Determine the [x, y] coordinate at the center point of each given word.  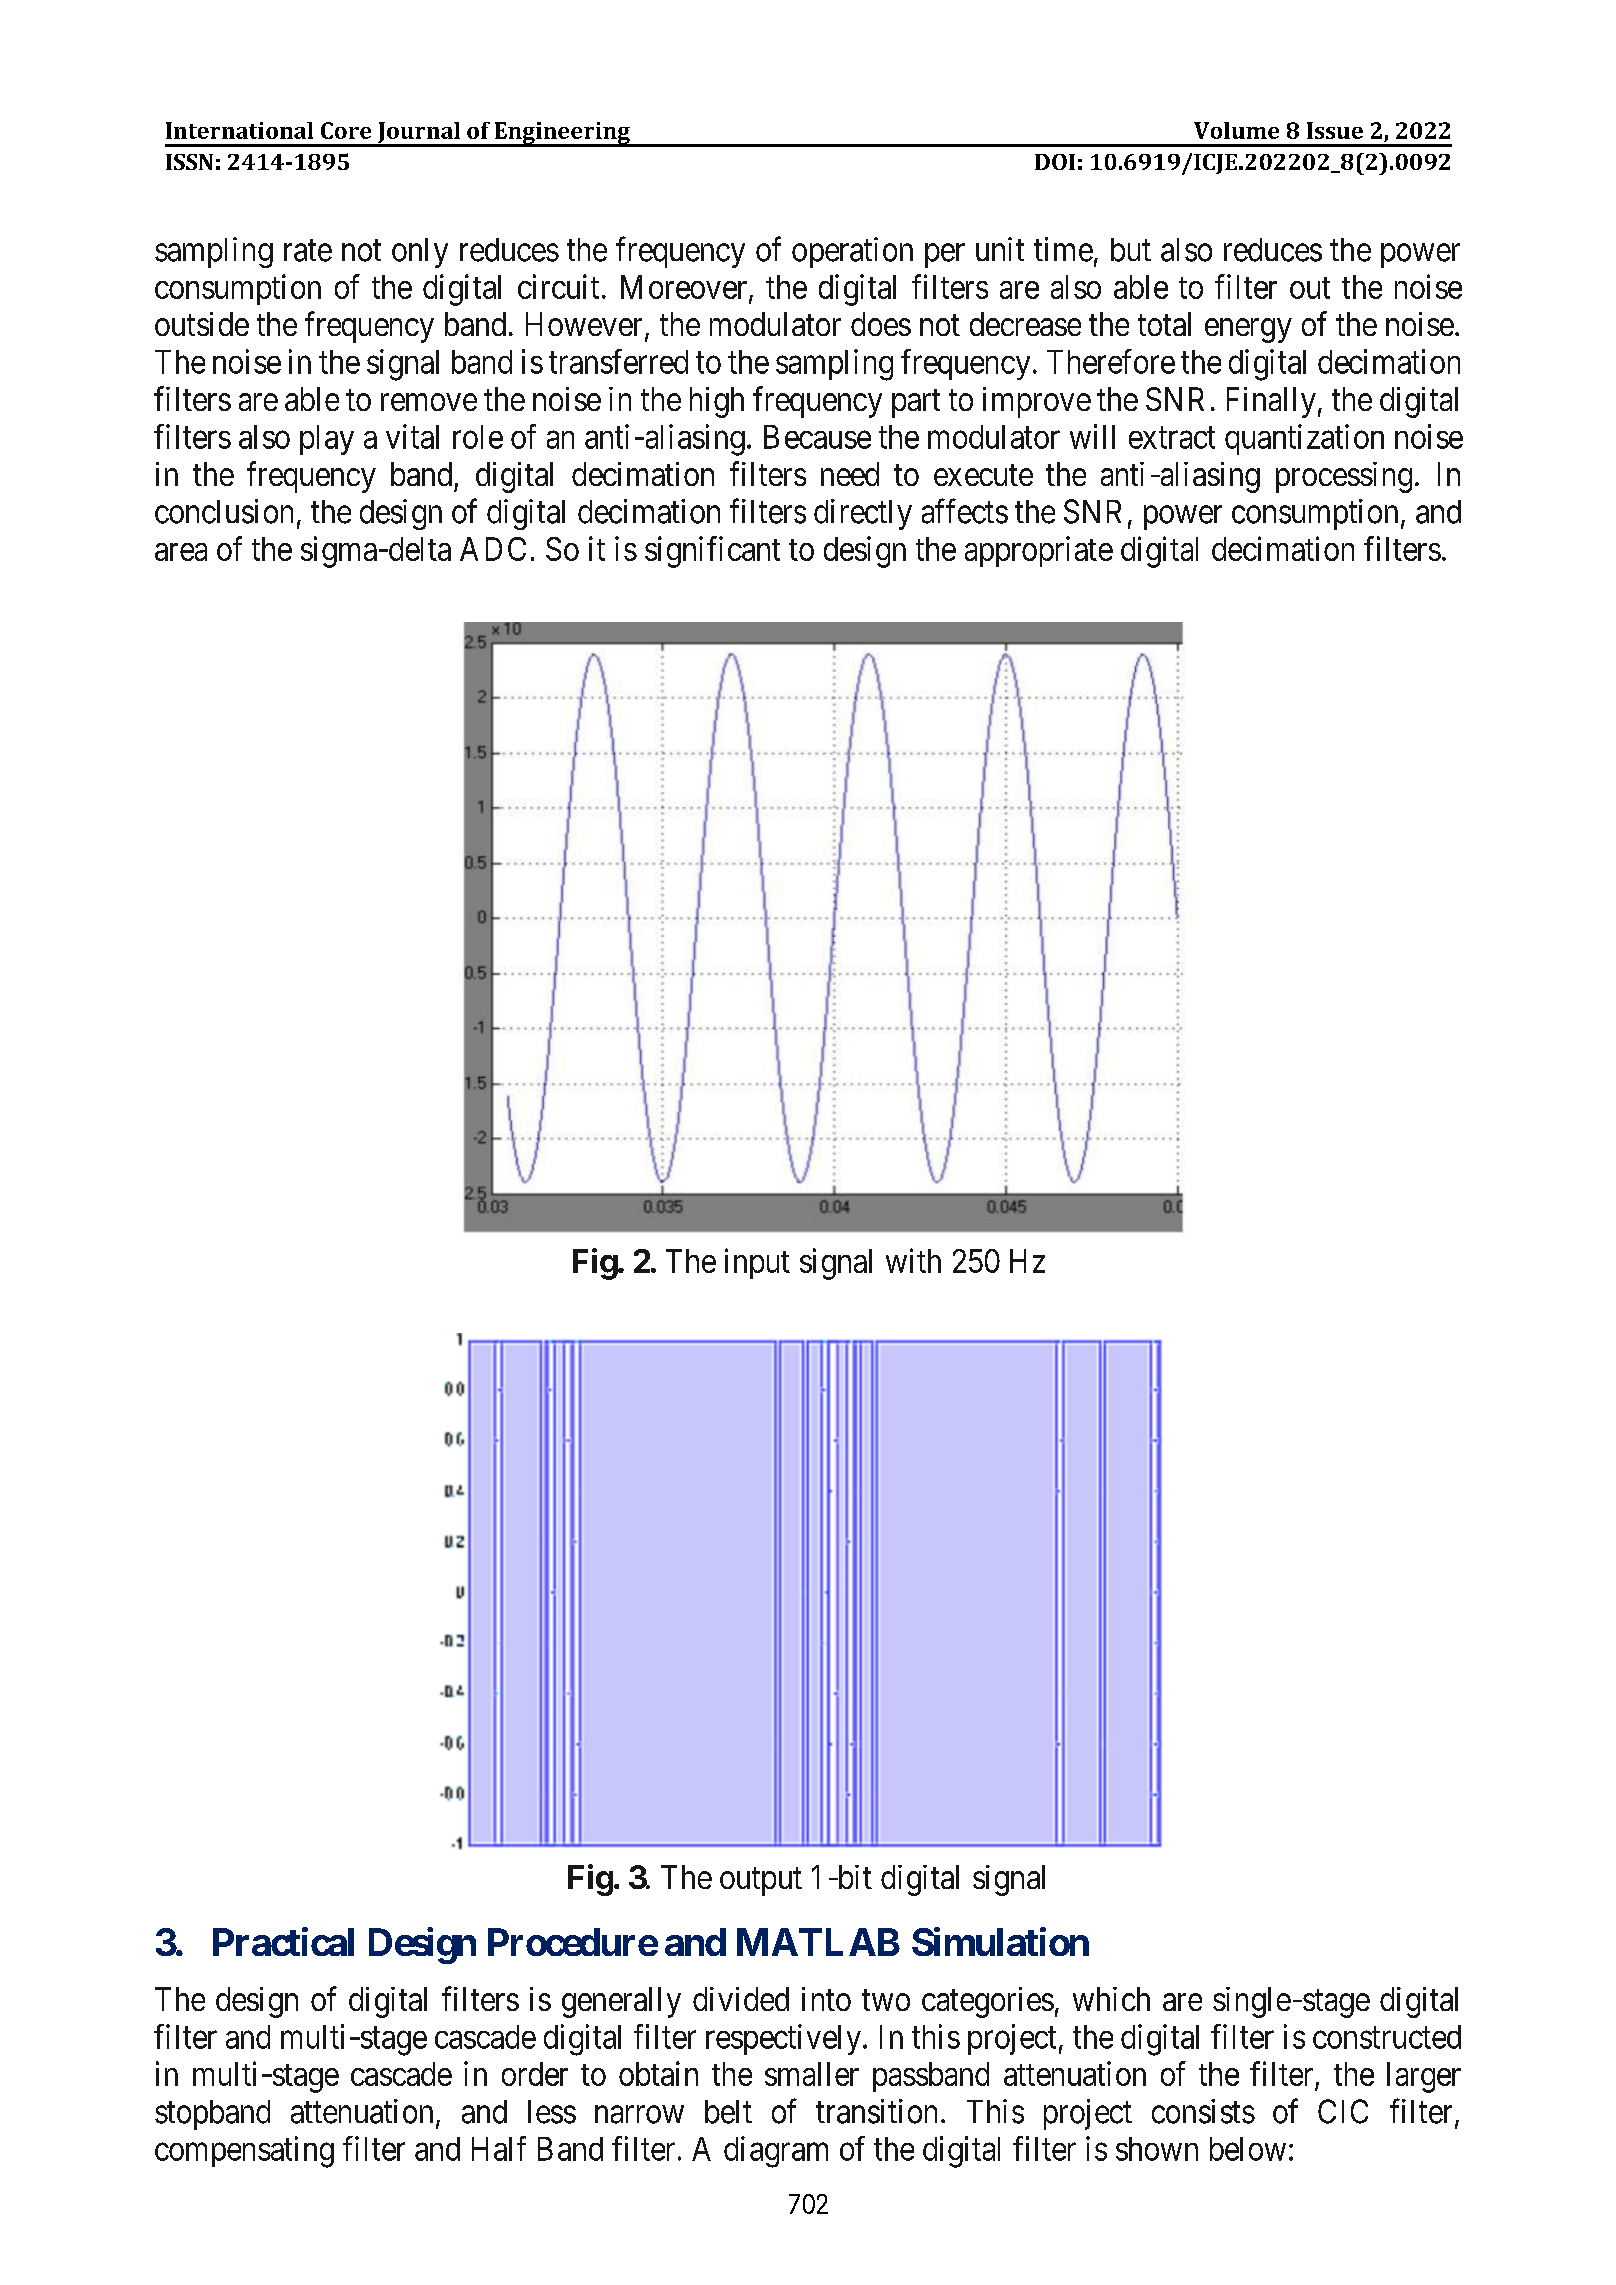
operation [852, 252]
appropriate [1039, 551]
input [757, 1263]
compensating [244, 2152]
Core [346, 130]
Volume [1236, 130]
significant [712, 552]
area [181, 552]
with [913, 1260]
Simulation [1000, 1941]
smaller [812, 2074]
